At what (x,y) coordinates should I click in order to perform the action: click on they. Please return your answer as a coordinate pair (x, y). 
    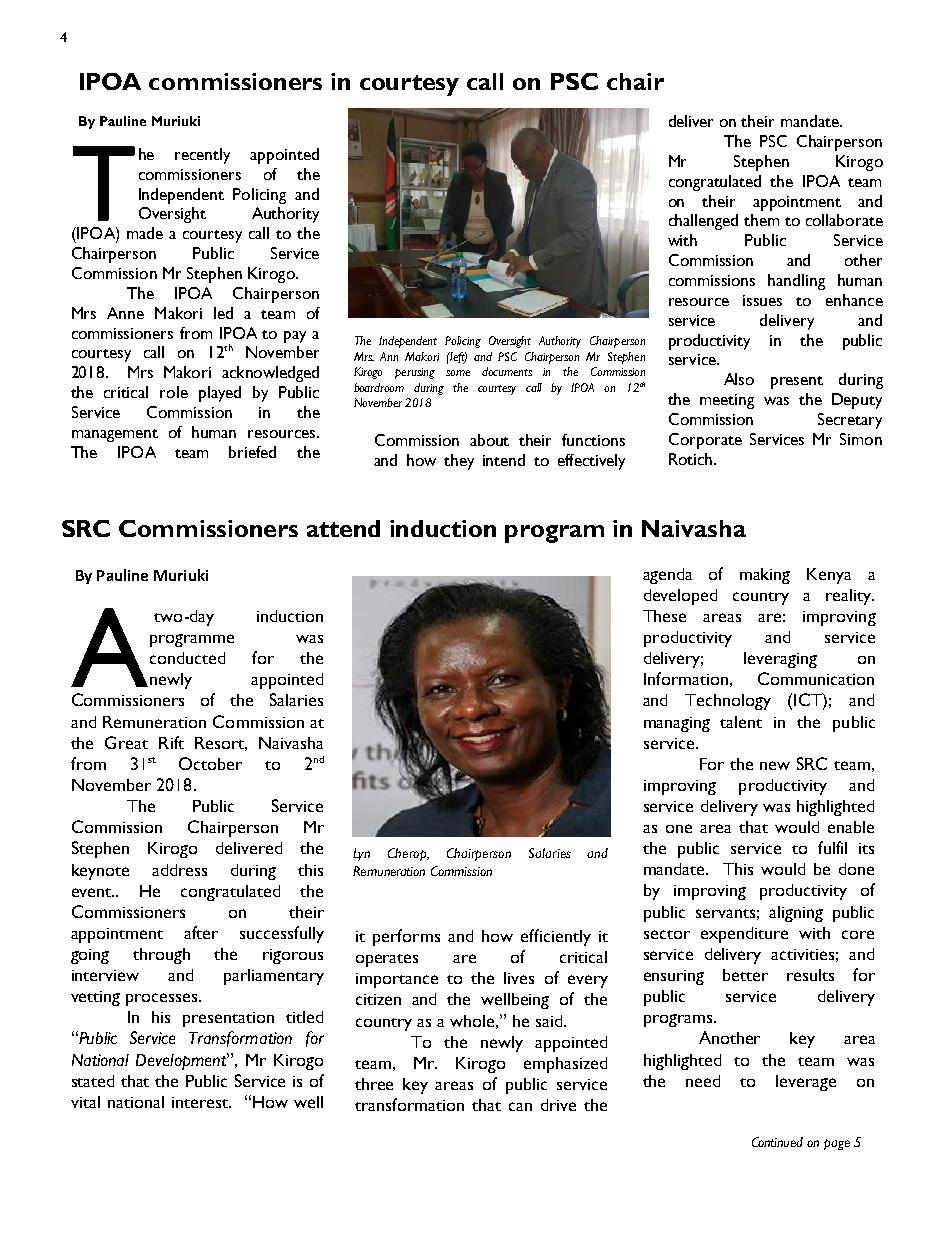
    Looking at the image, I should click on (459, 462).
